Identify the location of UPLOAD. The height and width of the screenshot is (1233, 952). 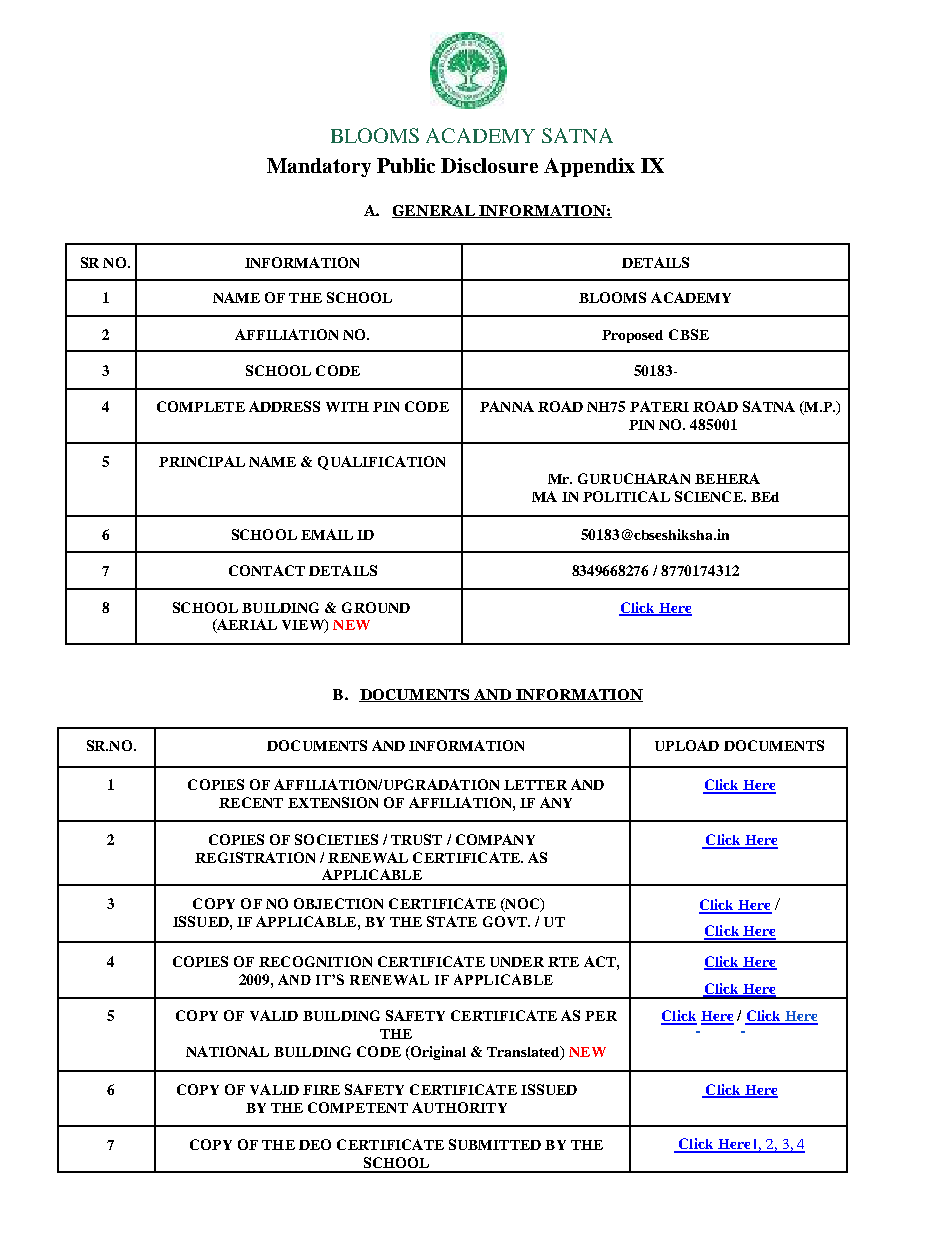
(687, 745).
